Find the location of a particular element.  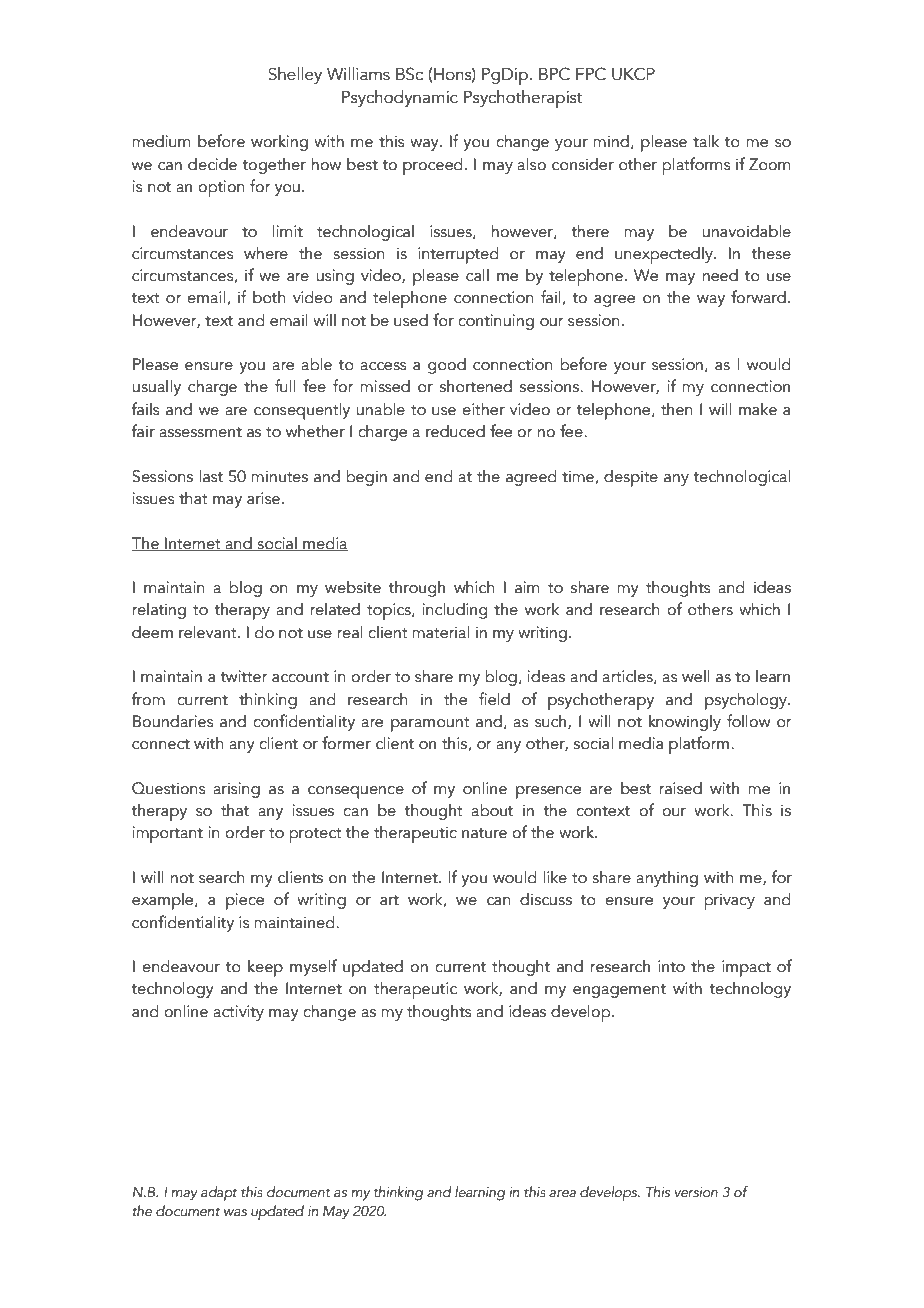

Psychodynamic is located at coordinates (400, 98).
